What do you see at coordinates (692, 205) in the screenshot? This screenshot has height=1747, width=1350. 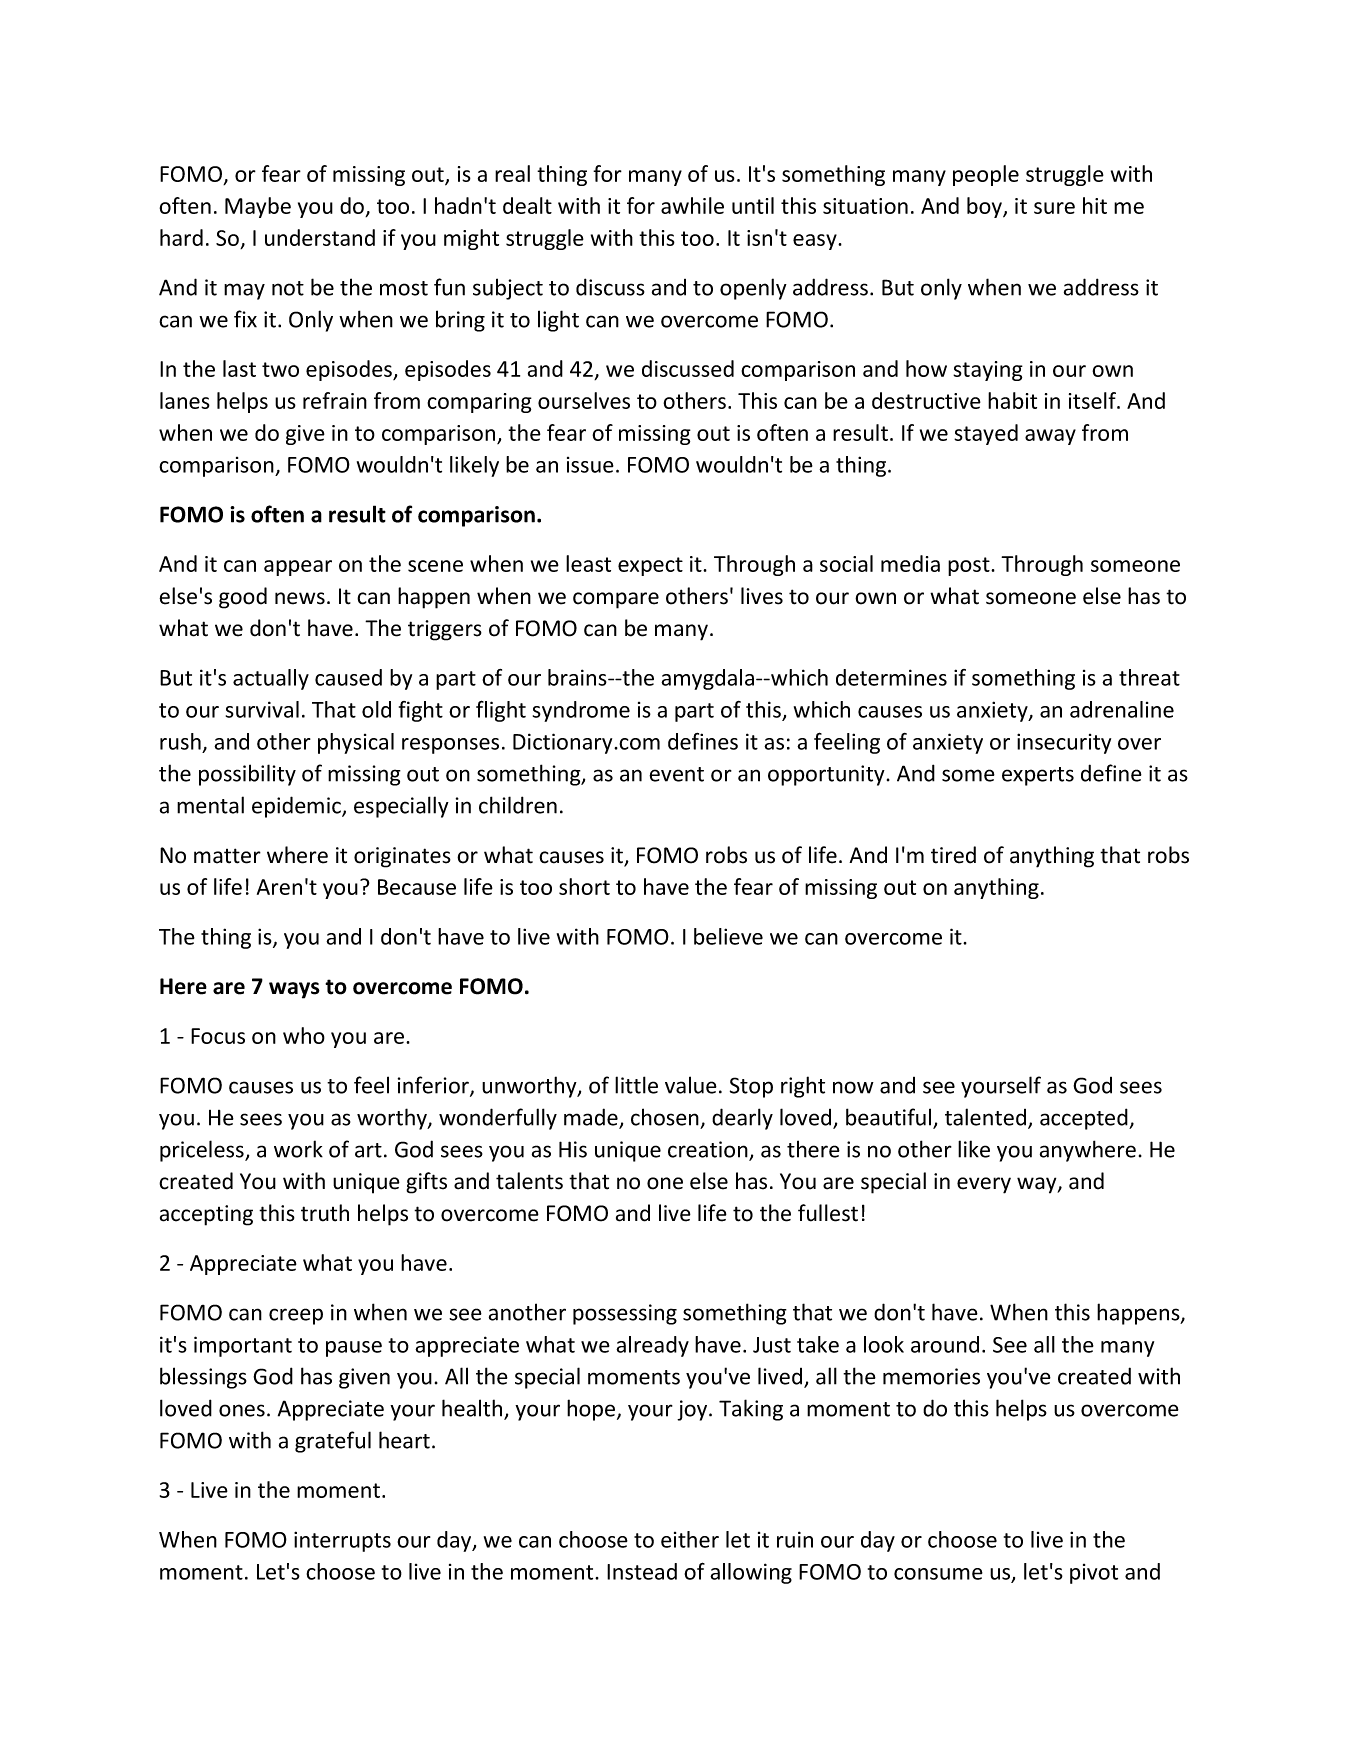 I see `awhile` at bounding box center [692, 205].
